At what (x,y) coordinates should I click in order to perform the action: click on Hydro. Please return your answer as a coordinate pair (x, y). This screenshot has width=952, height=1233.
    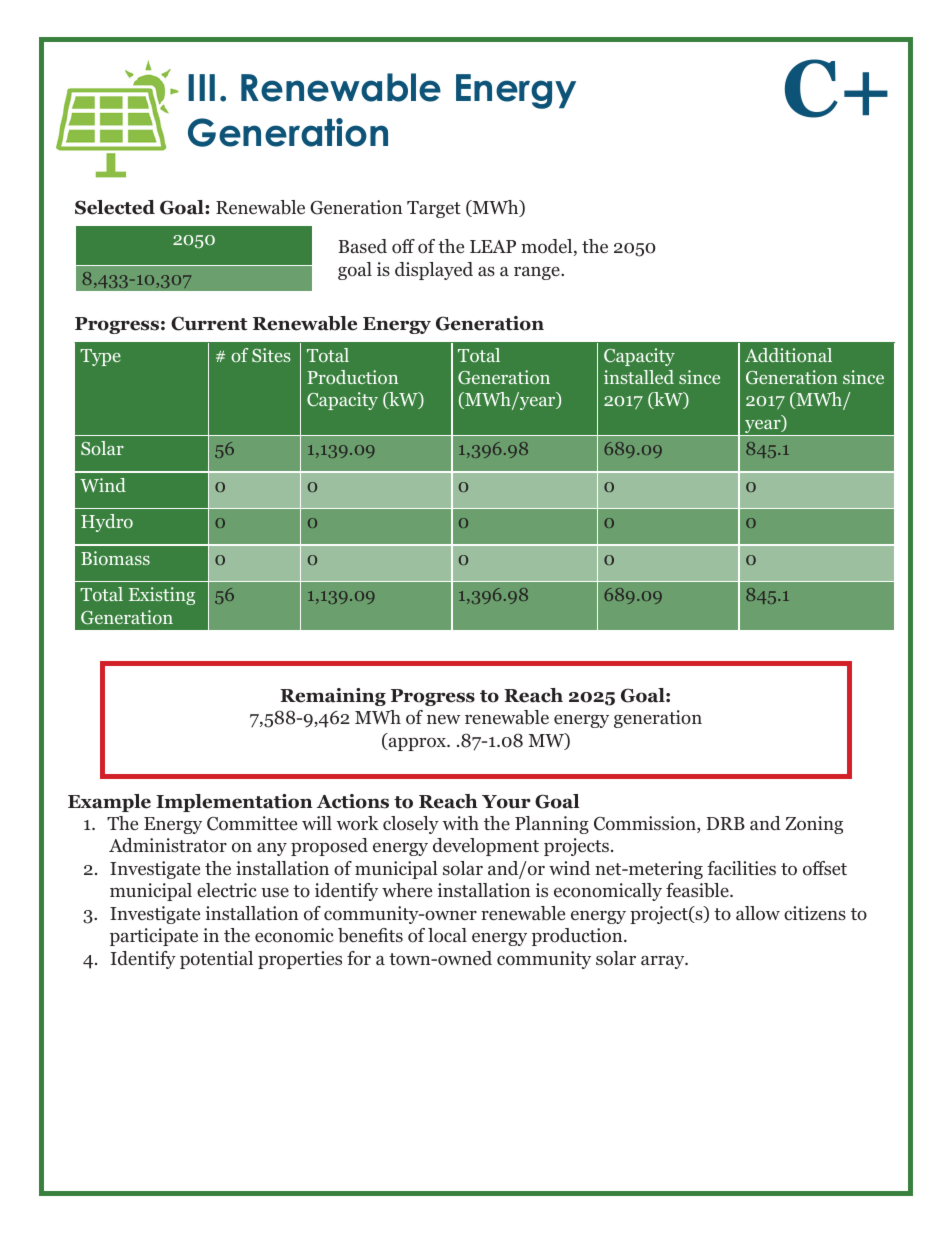
    Looking at the image, I should click on (107, 523).
